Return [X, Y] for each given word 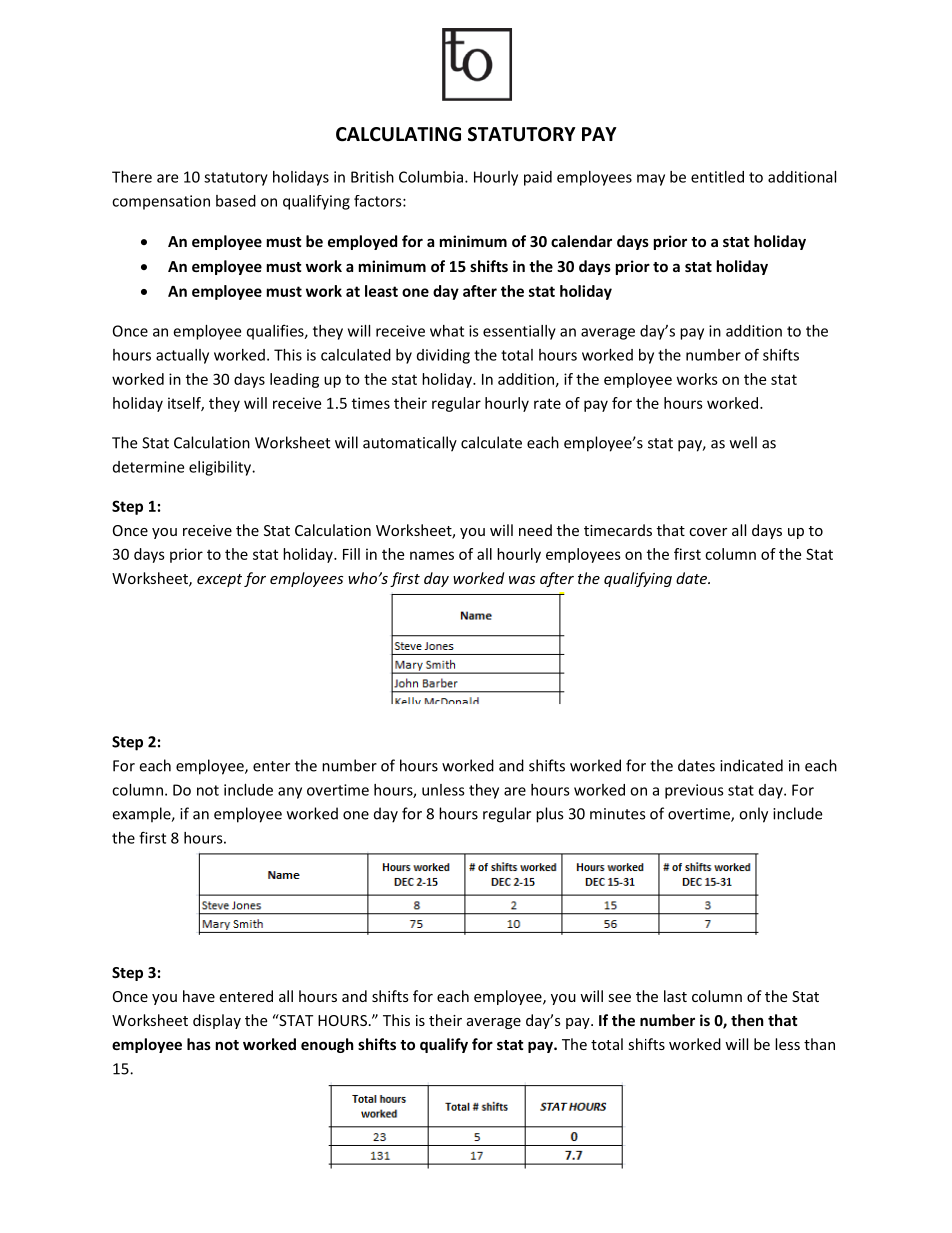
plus [549, 815]
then [747, 1020]
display [217, 1021]
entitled [717, 177]
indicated [751, 765]
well [743, 442]
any [290, 793]
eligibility [221, 468]
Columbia [431, 177]
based [236, 201]
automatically [410, 444]
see [619, 998]
